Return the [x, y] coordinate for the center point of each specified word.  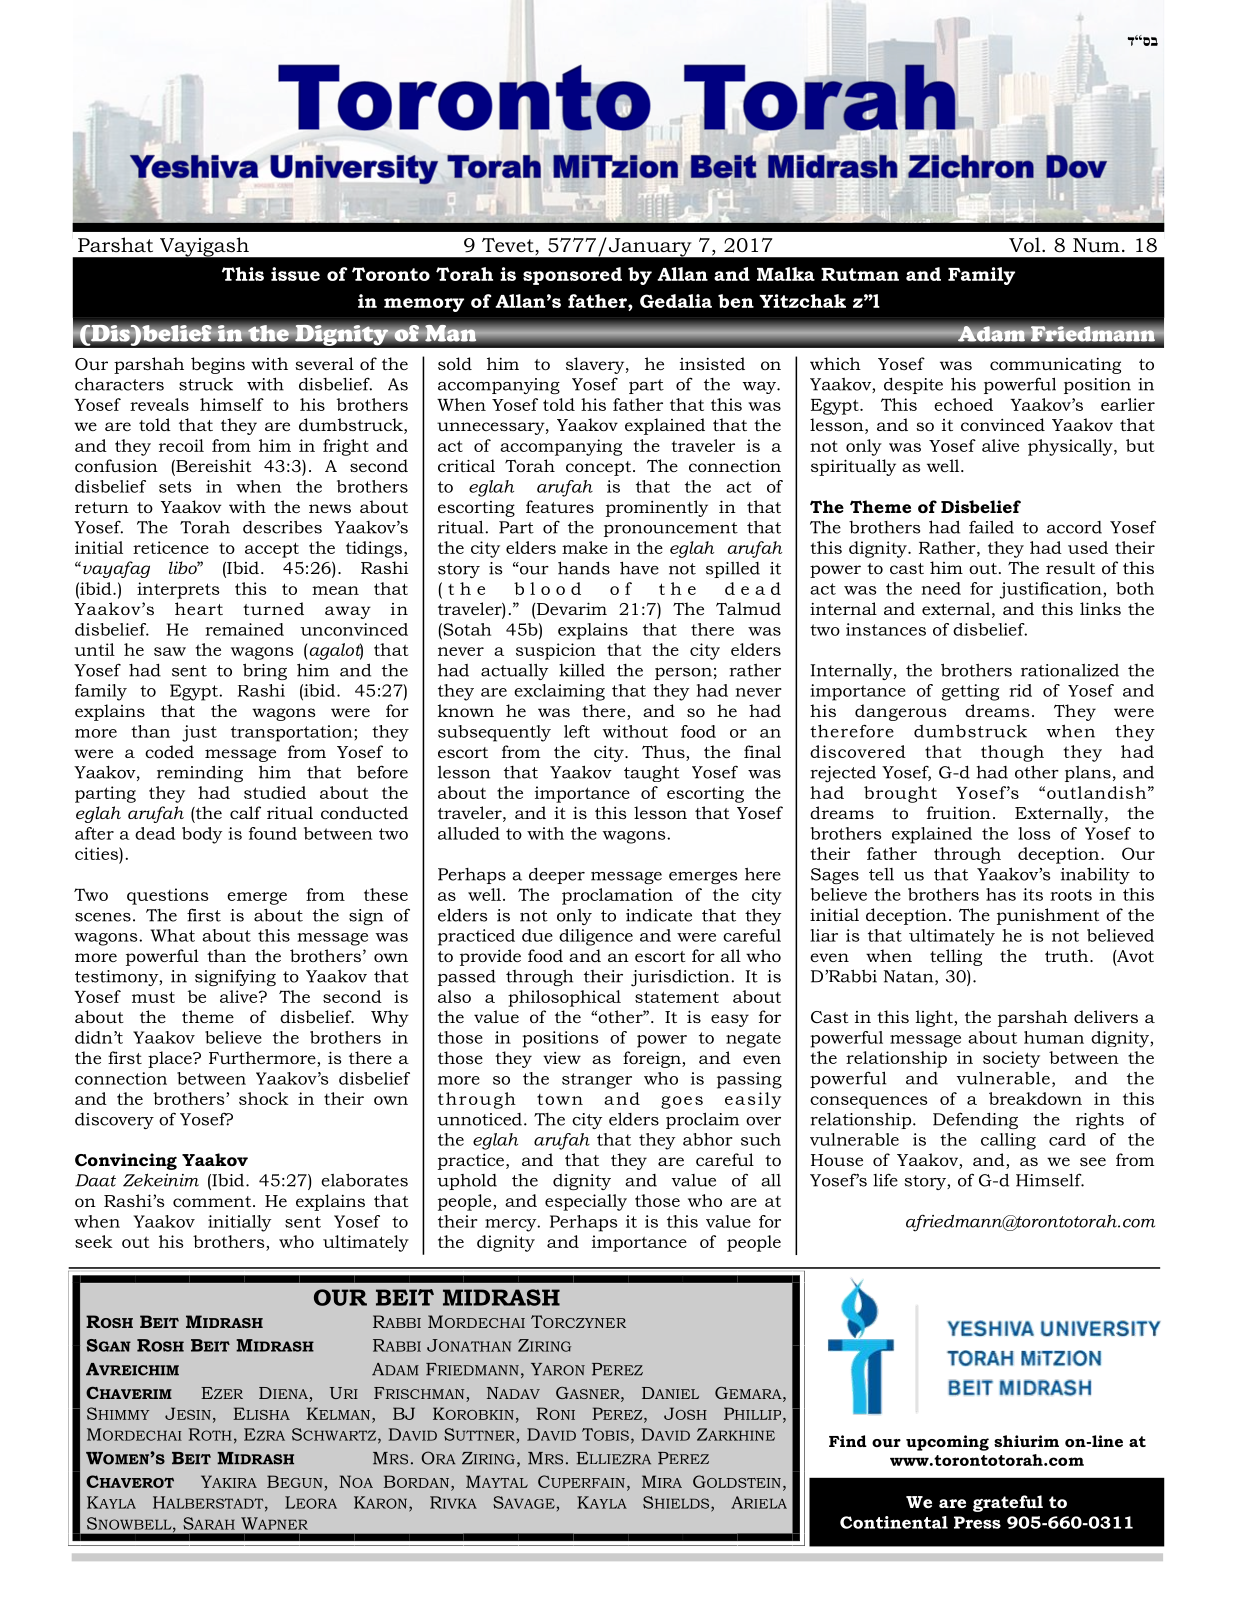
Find [848, 1441]
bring [265, 671]
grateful [1008, 1503]
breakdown [1035, 1098]
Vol [1026, 245]
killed [582, 670]
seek [94, 1241]
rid [1020, 690]
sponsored [572, 276]
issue [295, 274]
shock [264, 1098]
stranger [597, 1081]
